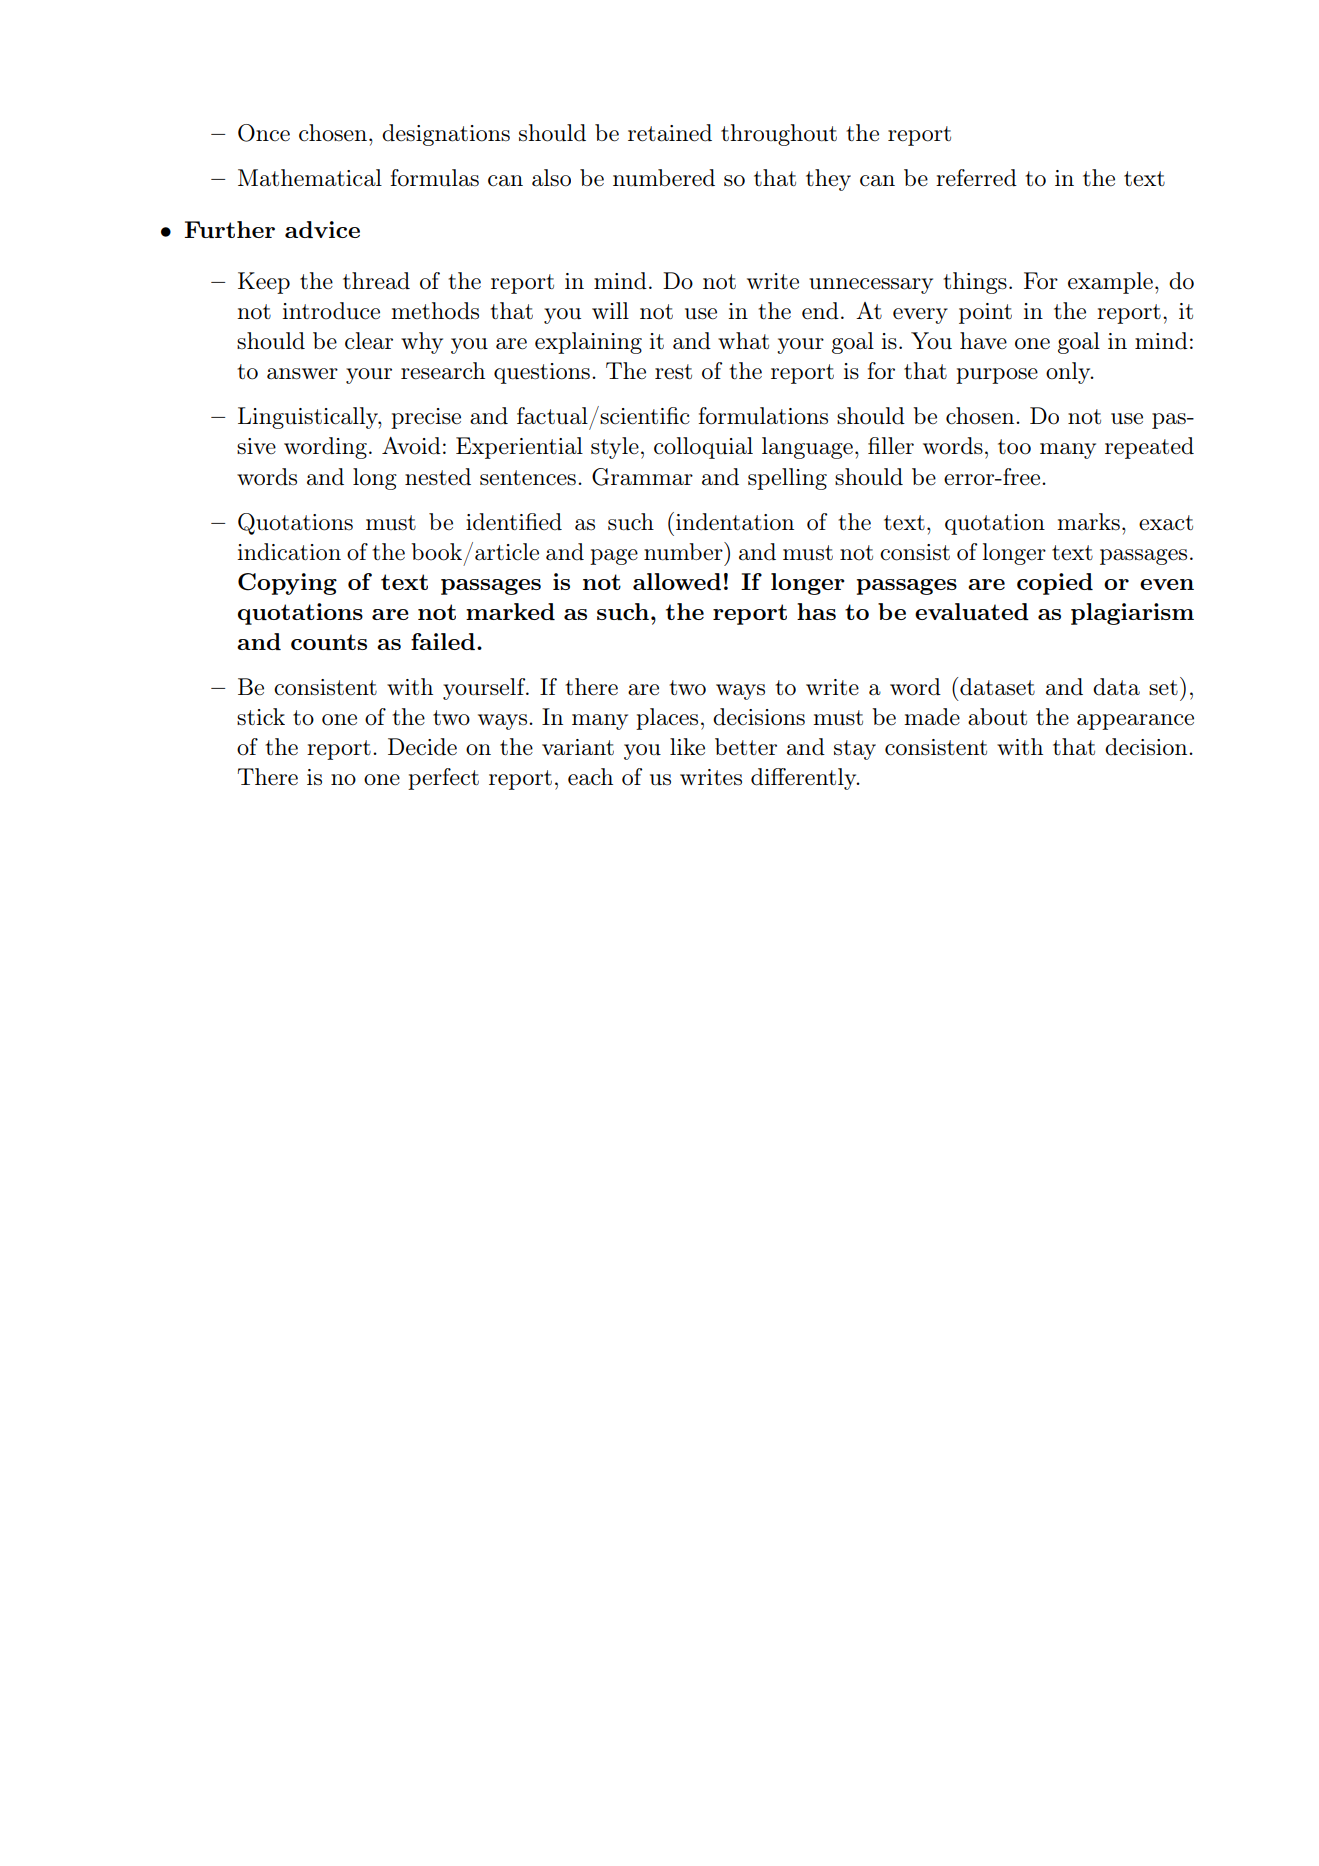 This screenshot has height=1866, width=1319. I want to click on too, so click(1014, 447).
